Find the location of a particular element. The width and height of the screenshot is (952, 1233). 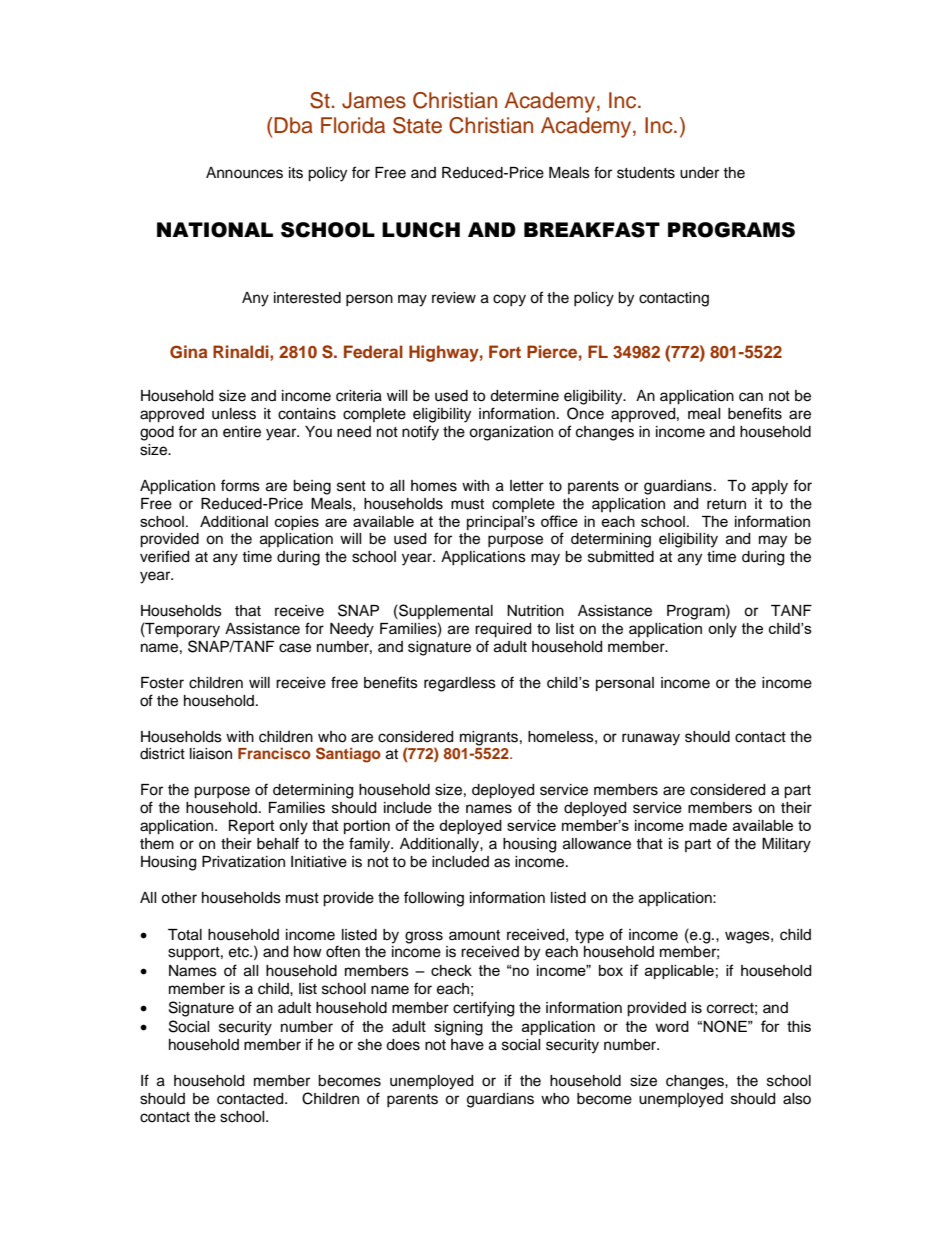

word is located at coordinates (672, 1026).
